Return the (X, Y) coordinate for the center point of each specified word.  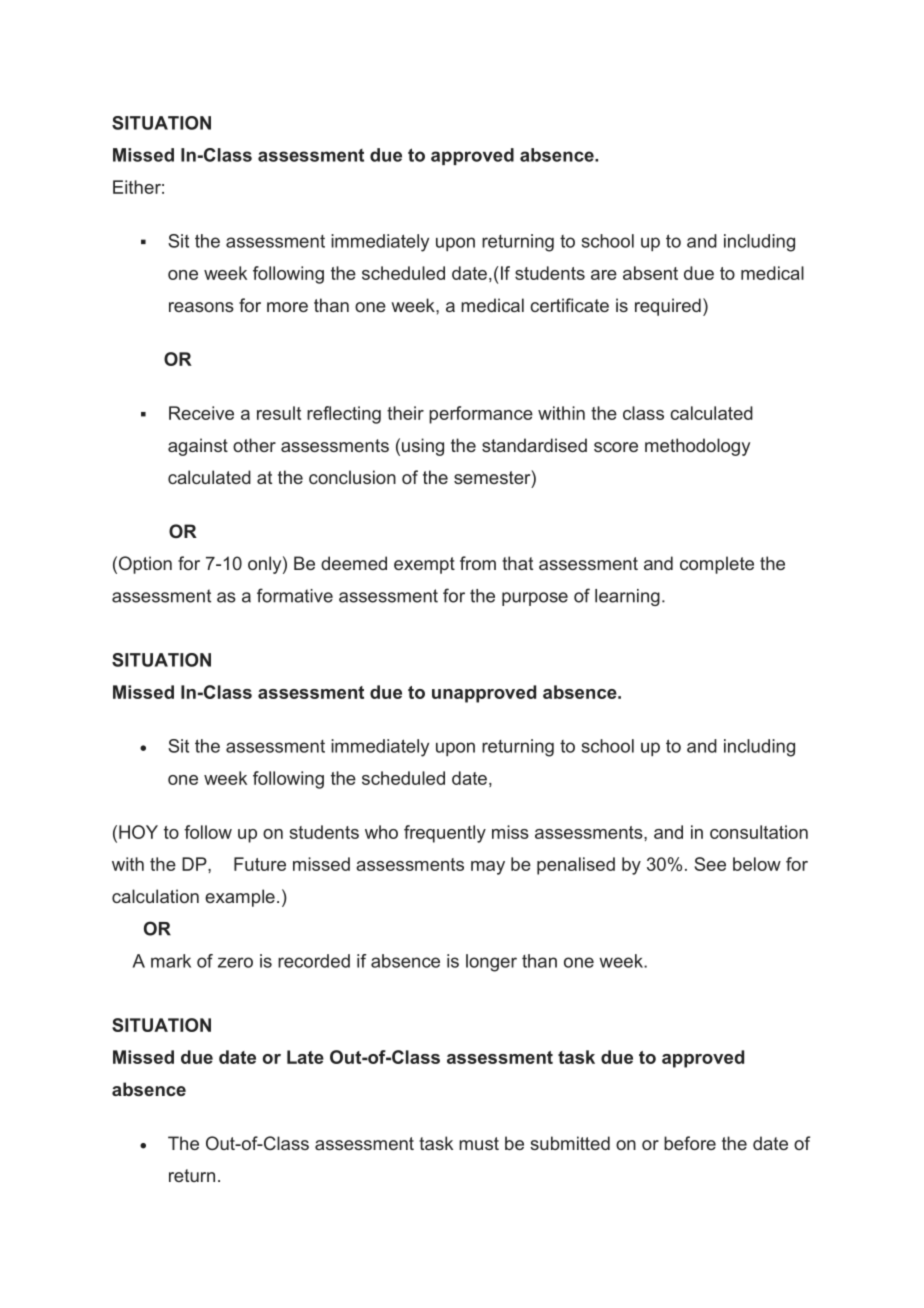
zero (235, 962)
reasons (201, 307)
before (690, 1143)
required (668, 307)
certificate (569, 305)
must (479, 1143)
